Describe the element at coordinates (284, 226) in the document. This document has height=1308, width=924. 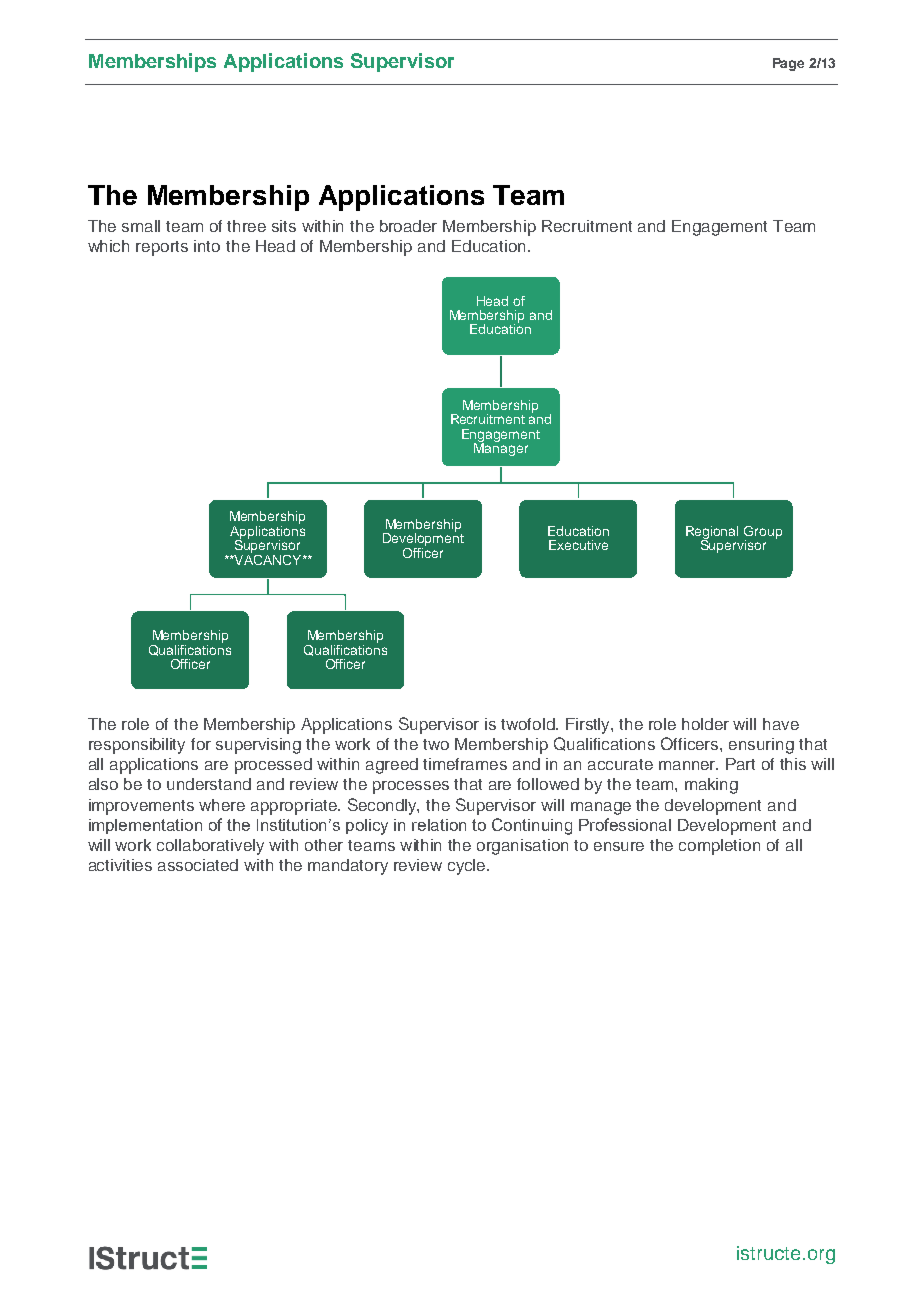
I see `sits` at that location.
